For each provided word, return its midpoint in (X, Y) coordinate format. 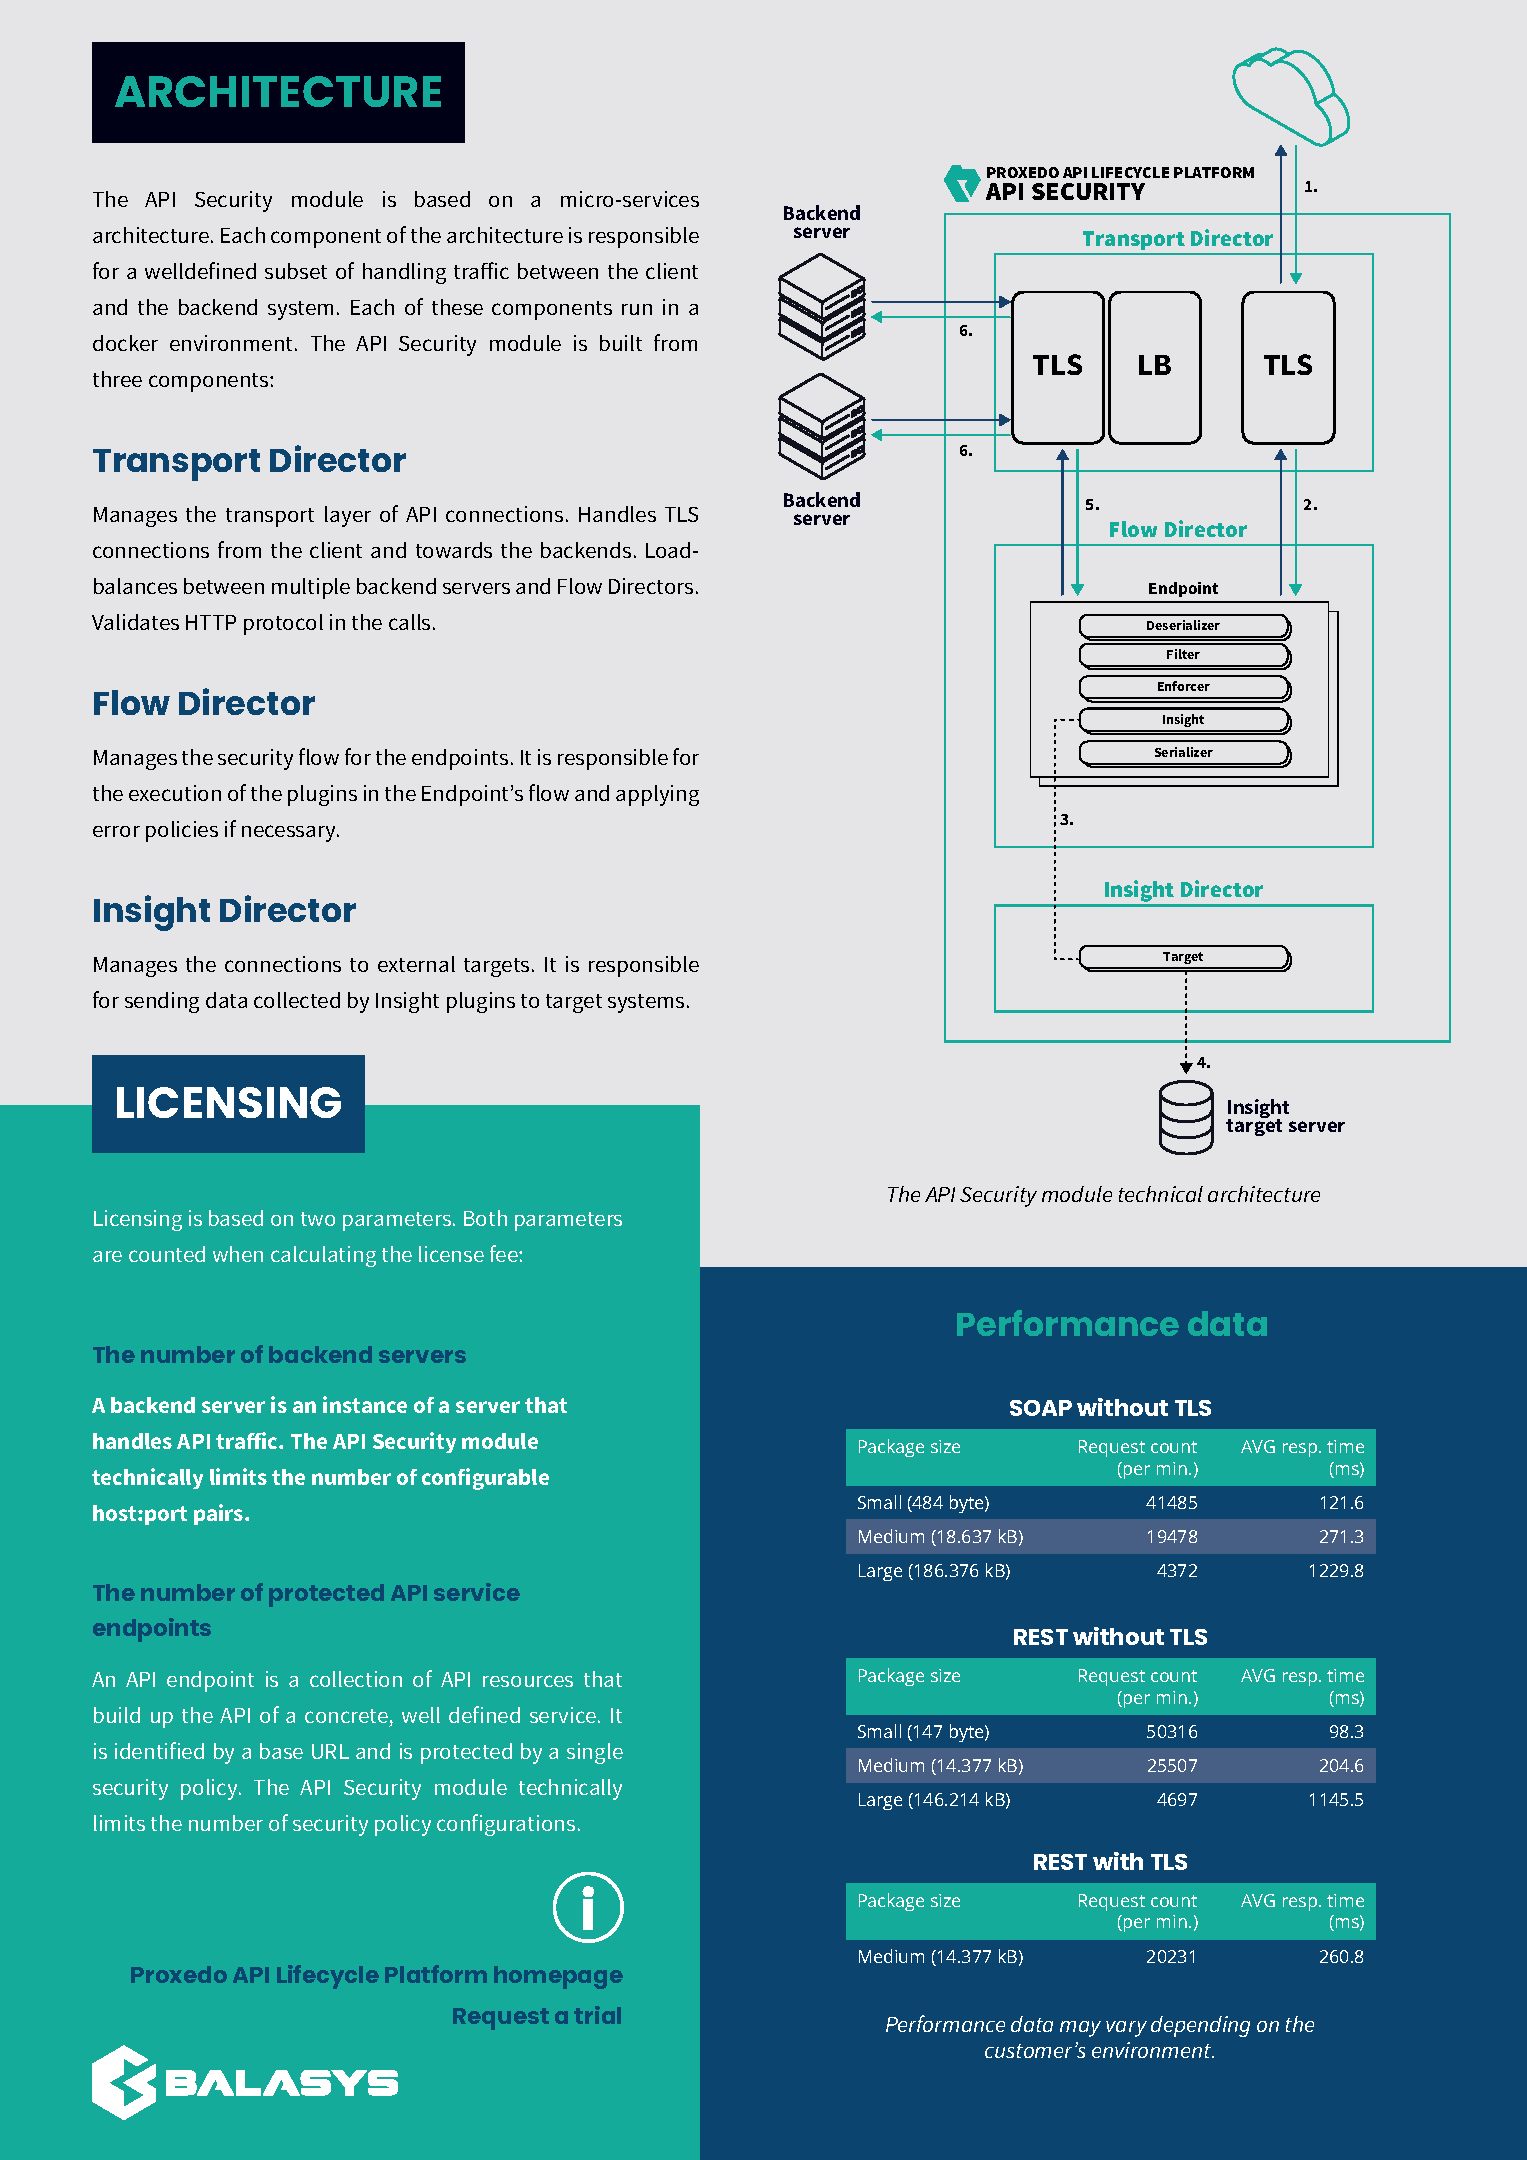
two (318, 1219)
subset (296, 271)
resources (528, 1681)
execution (175, 793)
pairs (220, 1514)
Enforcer (1184, 686)
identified (159, 1750)
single (595, 1753)
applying (657, 795)
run (637, 309)
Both (485, 1218)
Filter (1183, 654)
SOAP (1041, 1408)
